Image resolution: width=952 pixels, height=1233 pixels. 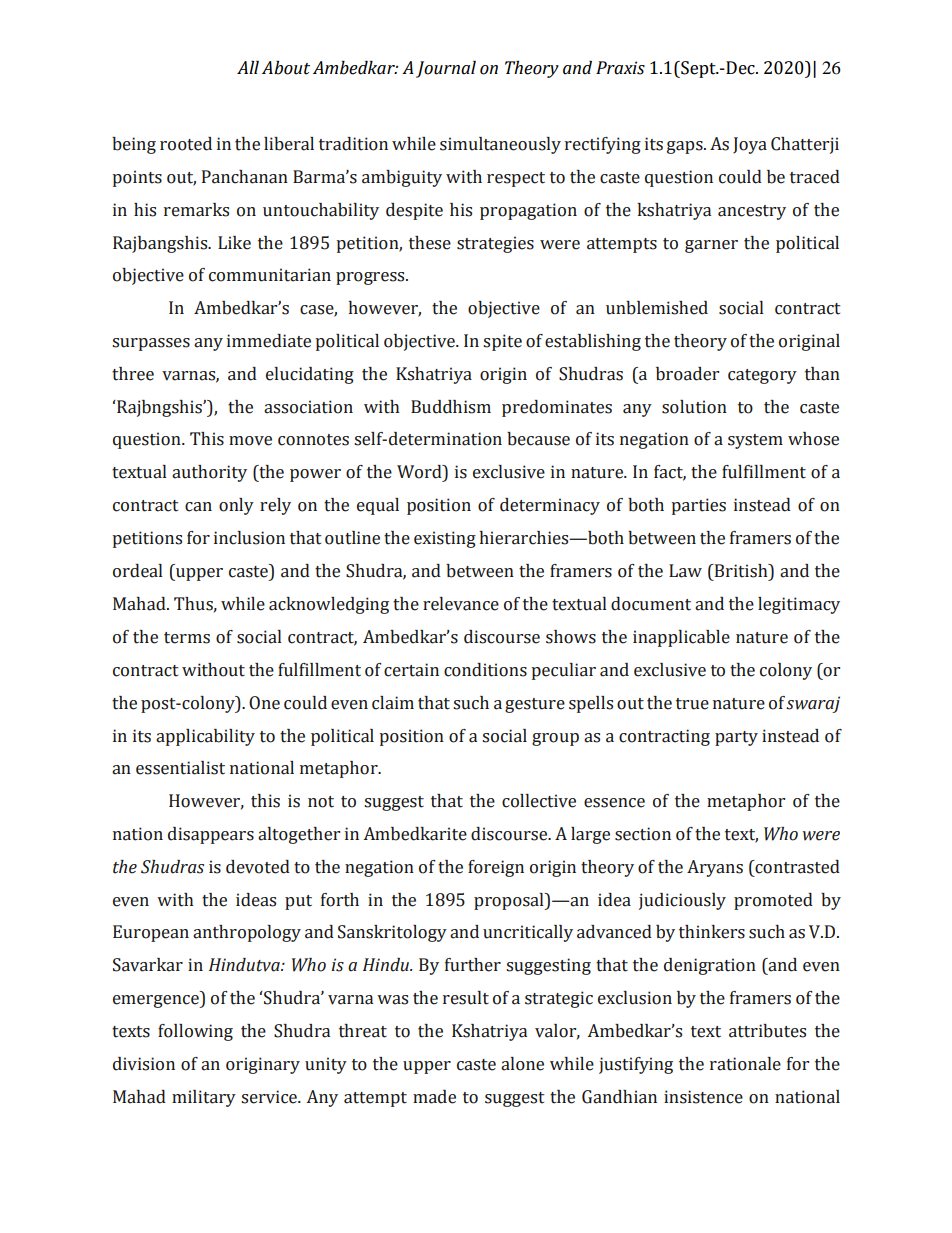 I want to click on rooted, so click(x=186, y=144).
